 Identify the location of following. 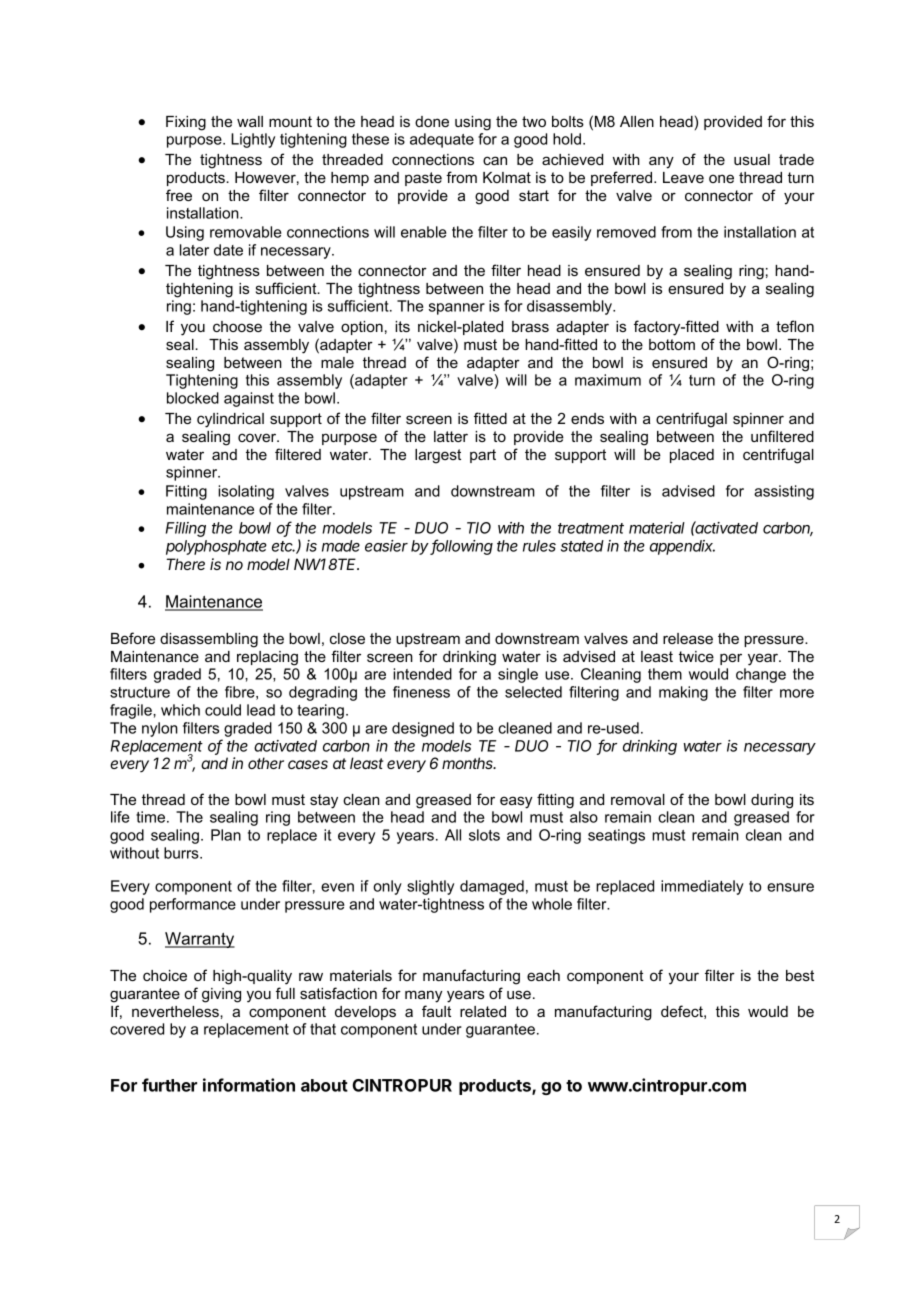
(461, 547).
